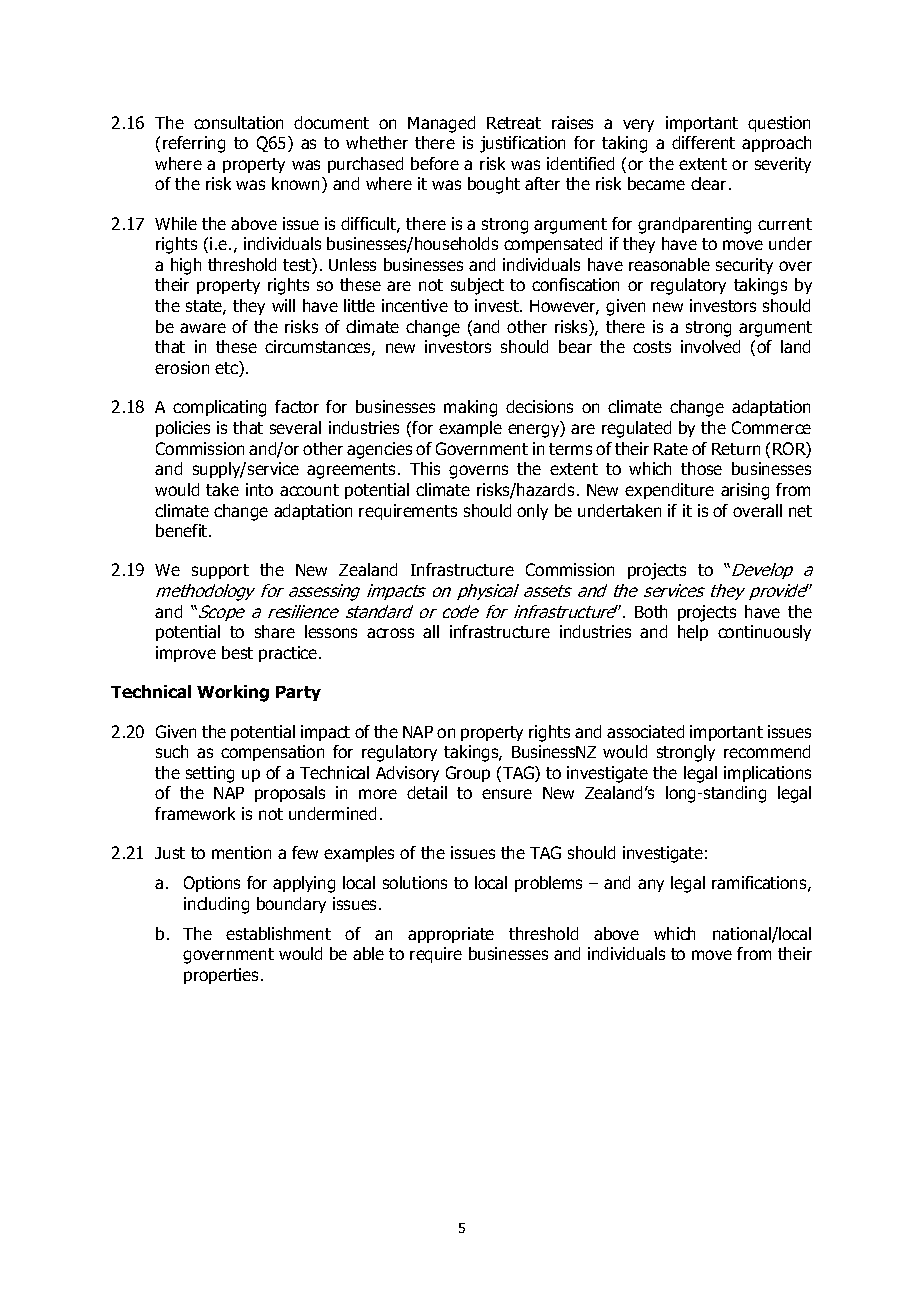 The width and height of the page is (924, 1308). What do you see at coordinates (203, 328) in the page?
I see `aware` at bounding box center [203, 328].
